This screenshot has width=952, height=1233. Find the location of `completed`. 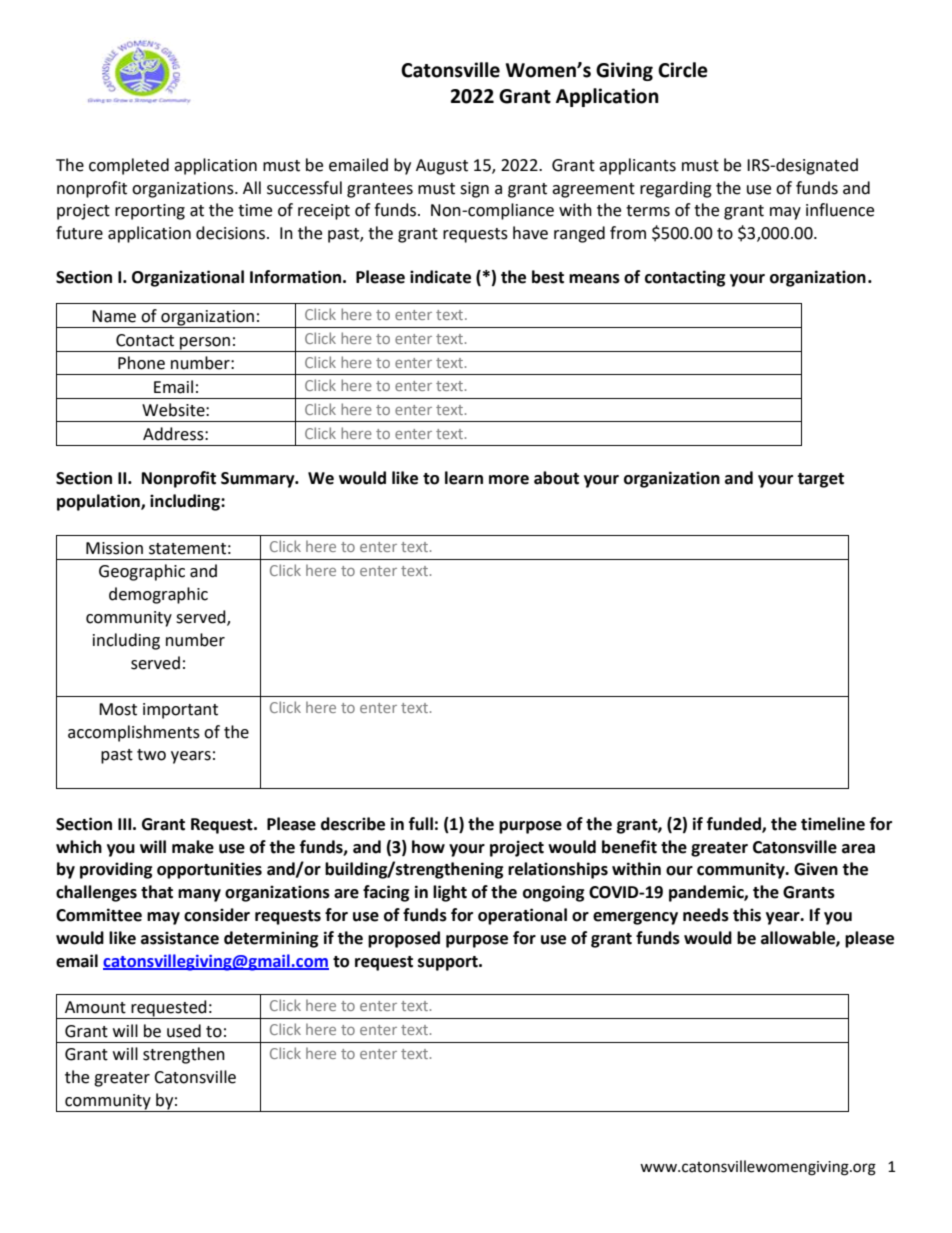

completed is located at coordinates (129, 166).
